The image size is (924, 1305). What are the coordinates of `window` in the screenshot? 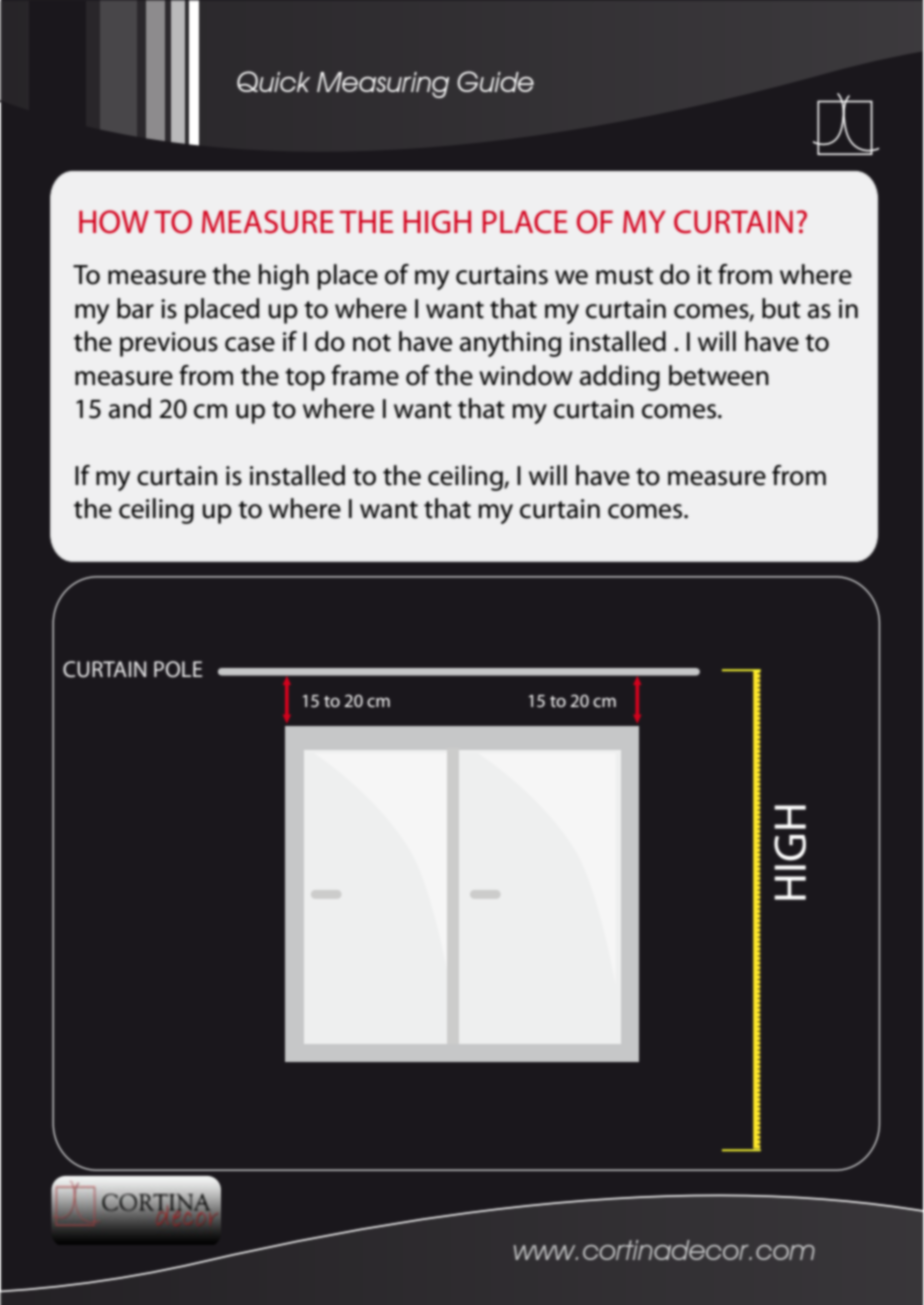 It's located at (526, 375).
